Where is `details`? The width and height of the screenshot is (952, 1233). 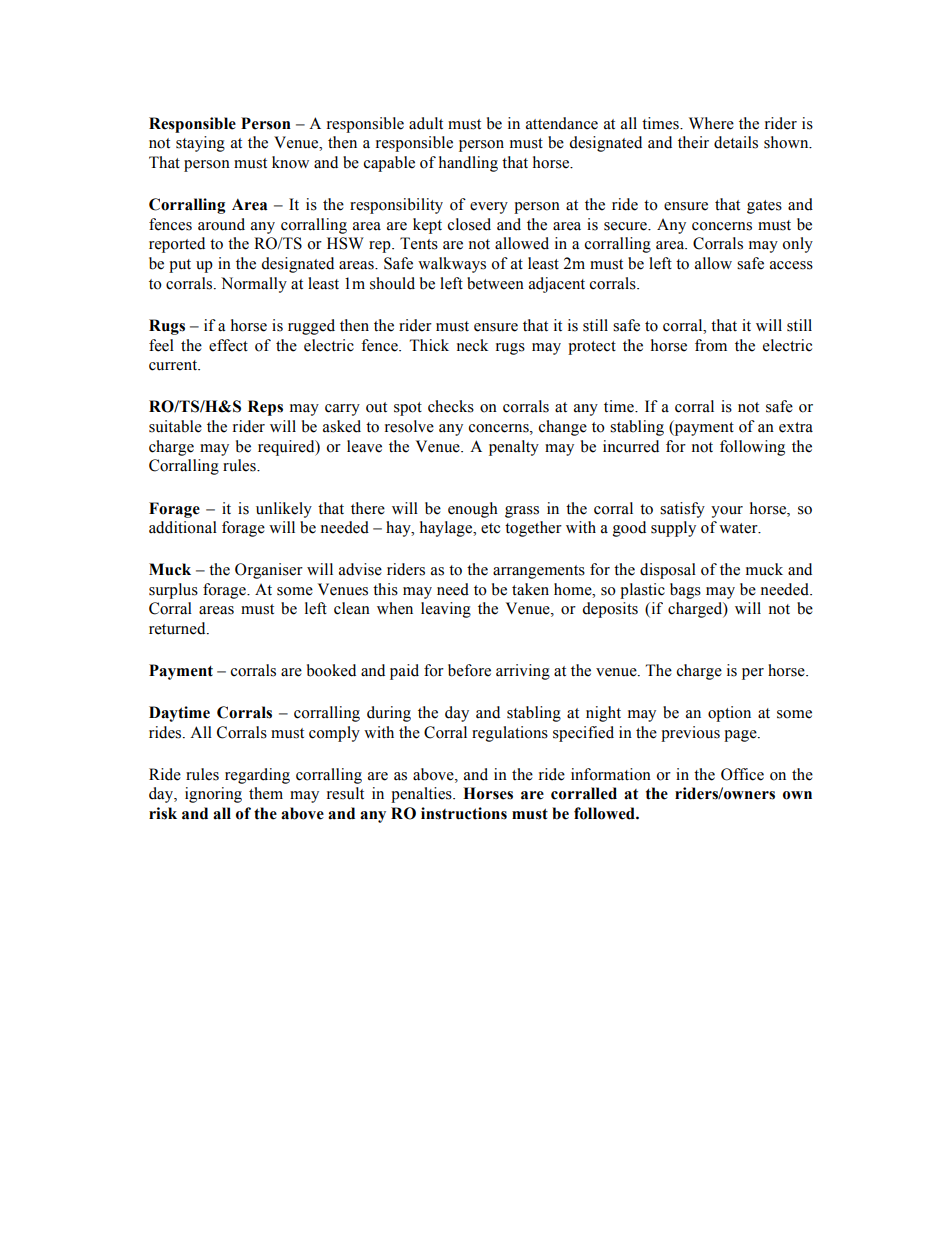 details is located at coordinates (736, 142).
